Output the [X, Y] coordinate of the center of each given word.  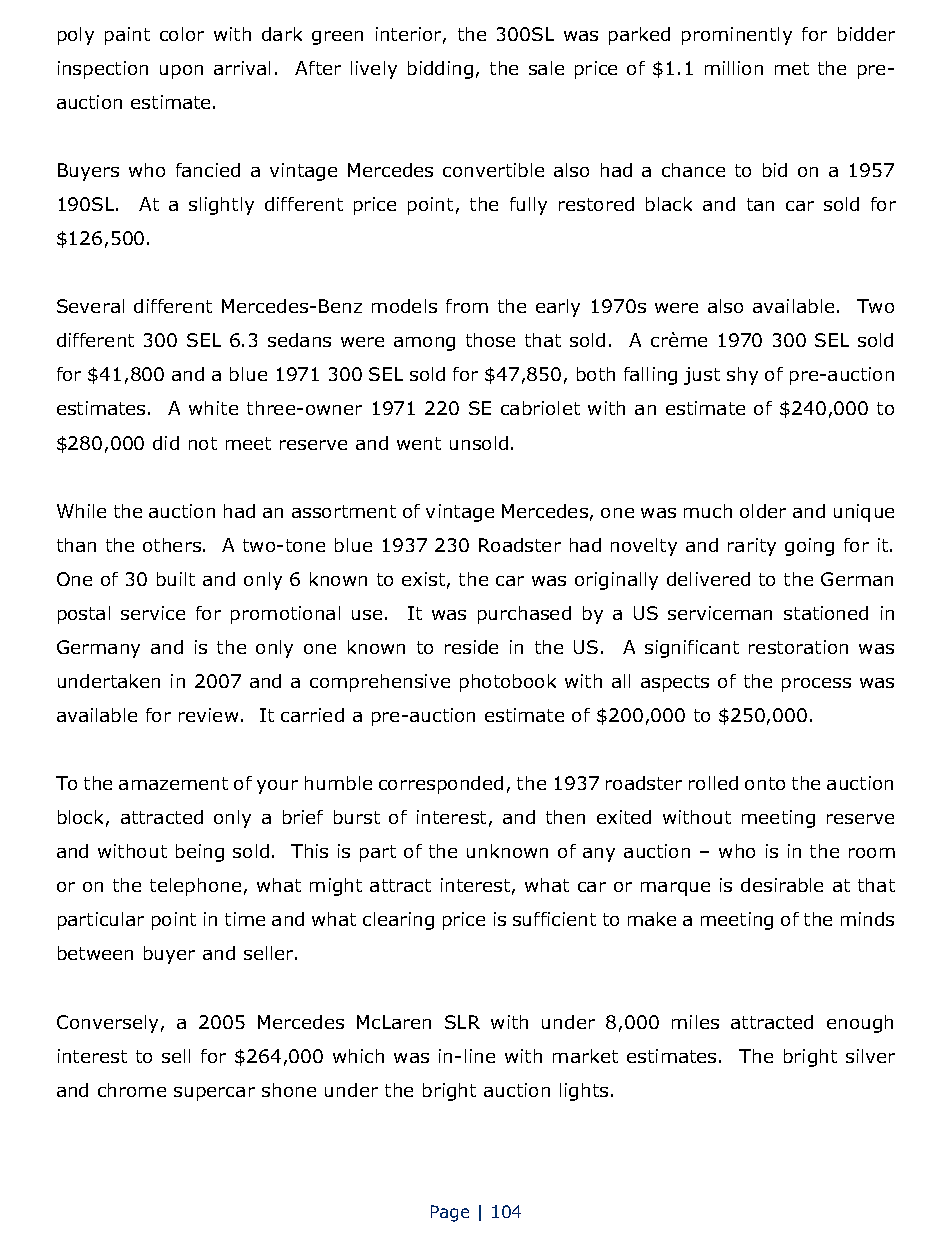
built [176, 579]
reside [471, 647]
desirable [782, 885]
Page [450, 1213]
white [213, 408]
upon [181, 72]
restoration [798, 647]
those [490, 340]
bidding [440, 70]
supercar [214, 1094]
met [792, 68]
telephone [195, 887]
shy [742, 376]
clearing [398, 921]
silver [870, 1056]
